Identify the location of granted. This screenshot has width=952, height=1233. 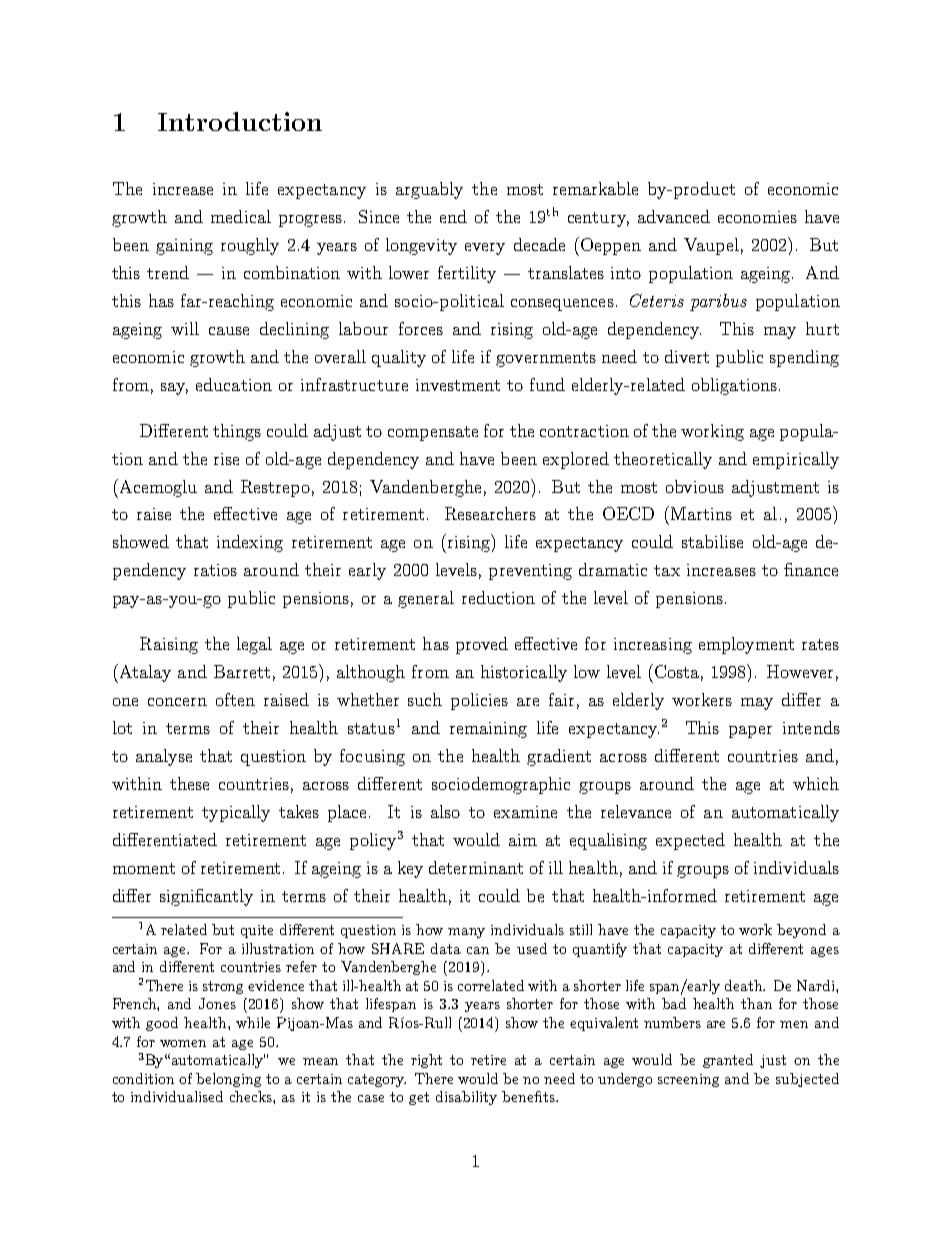
(728, 1061).
